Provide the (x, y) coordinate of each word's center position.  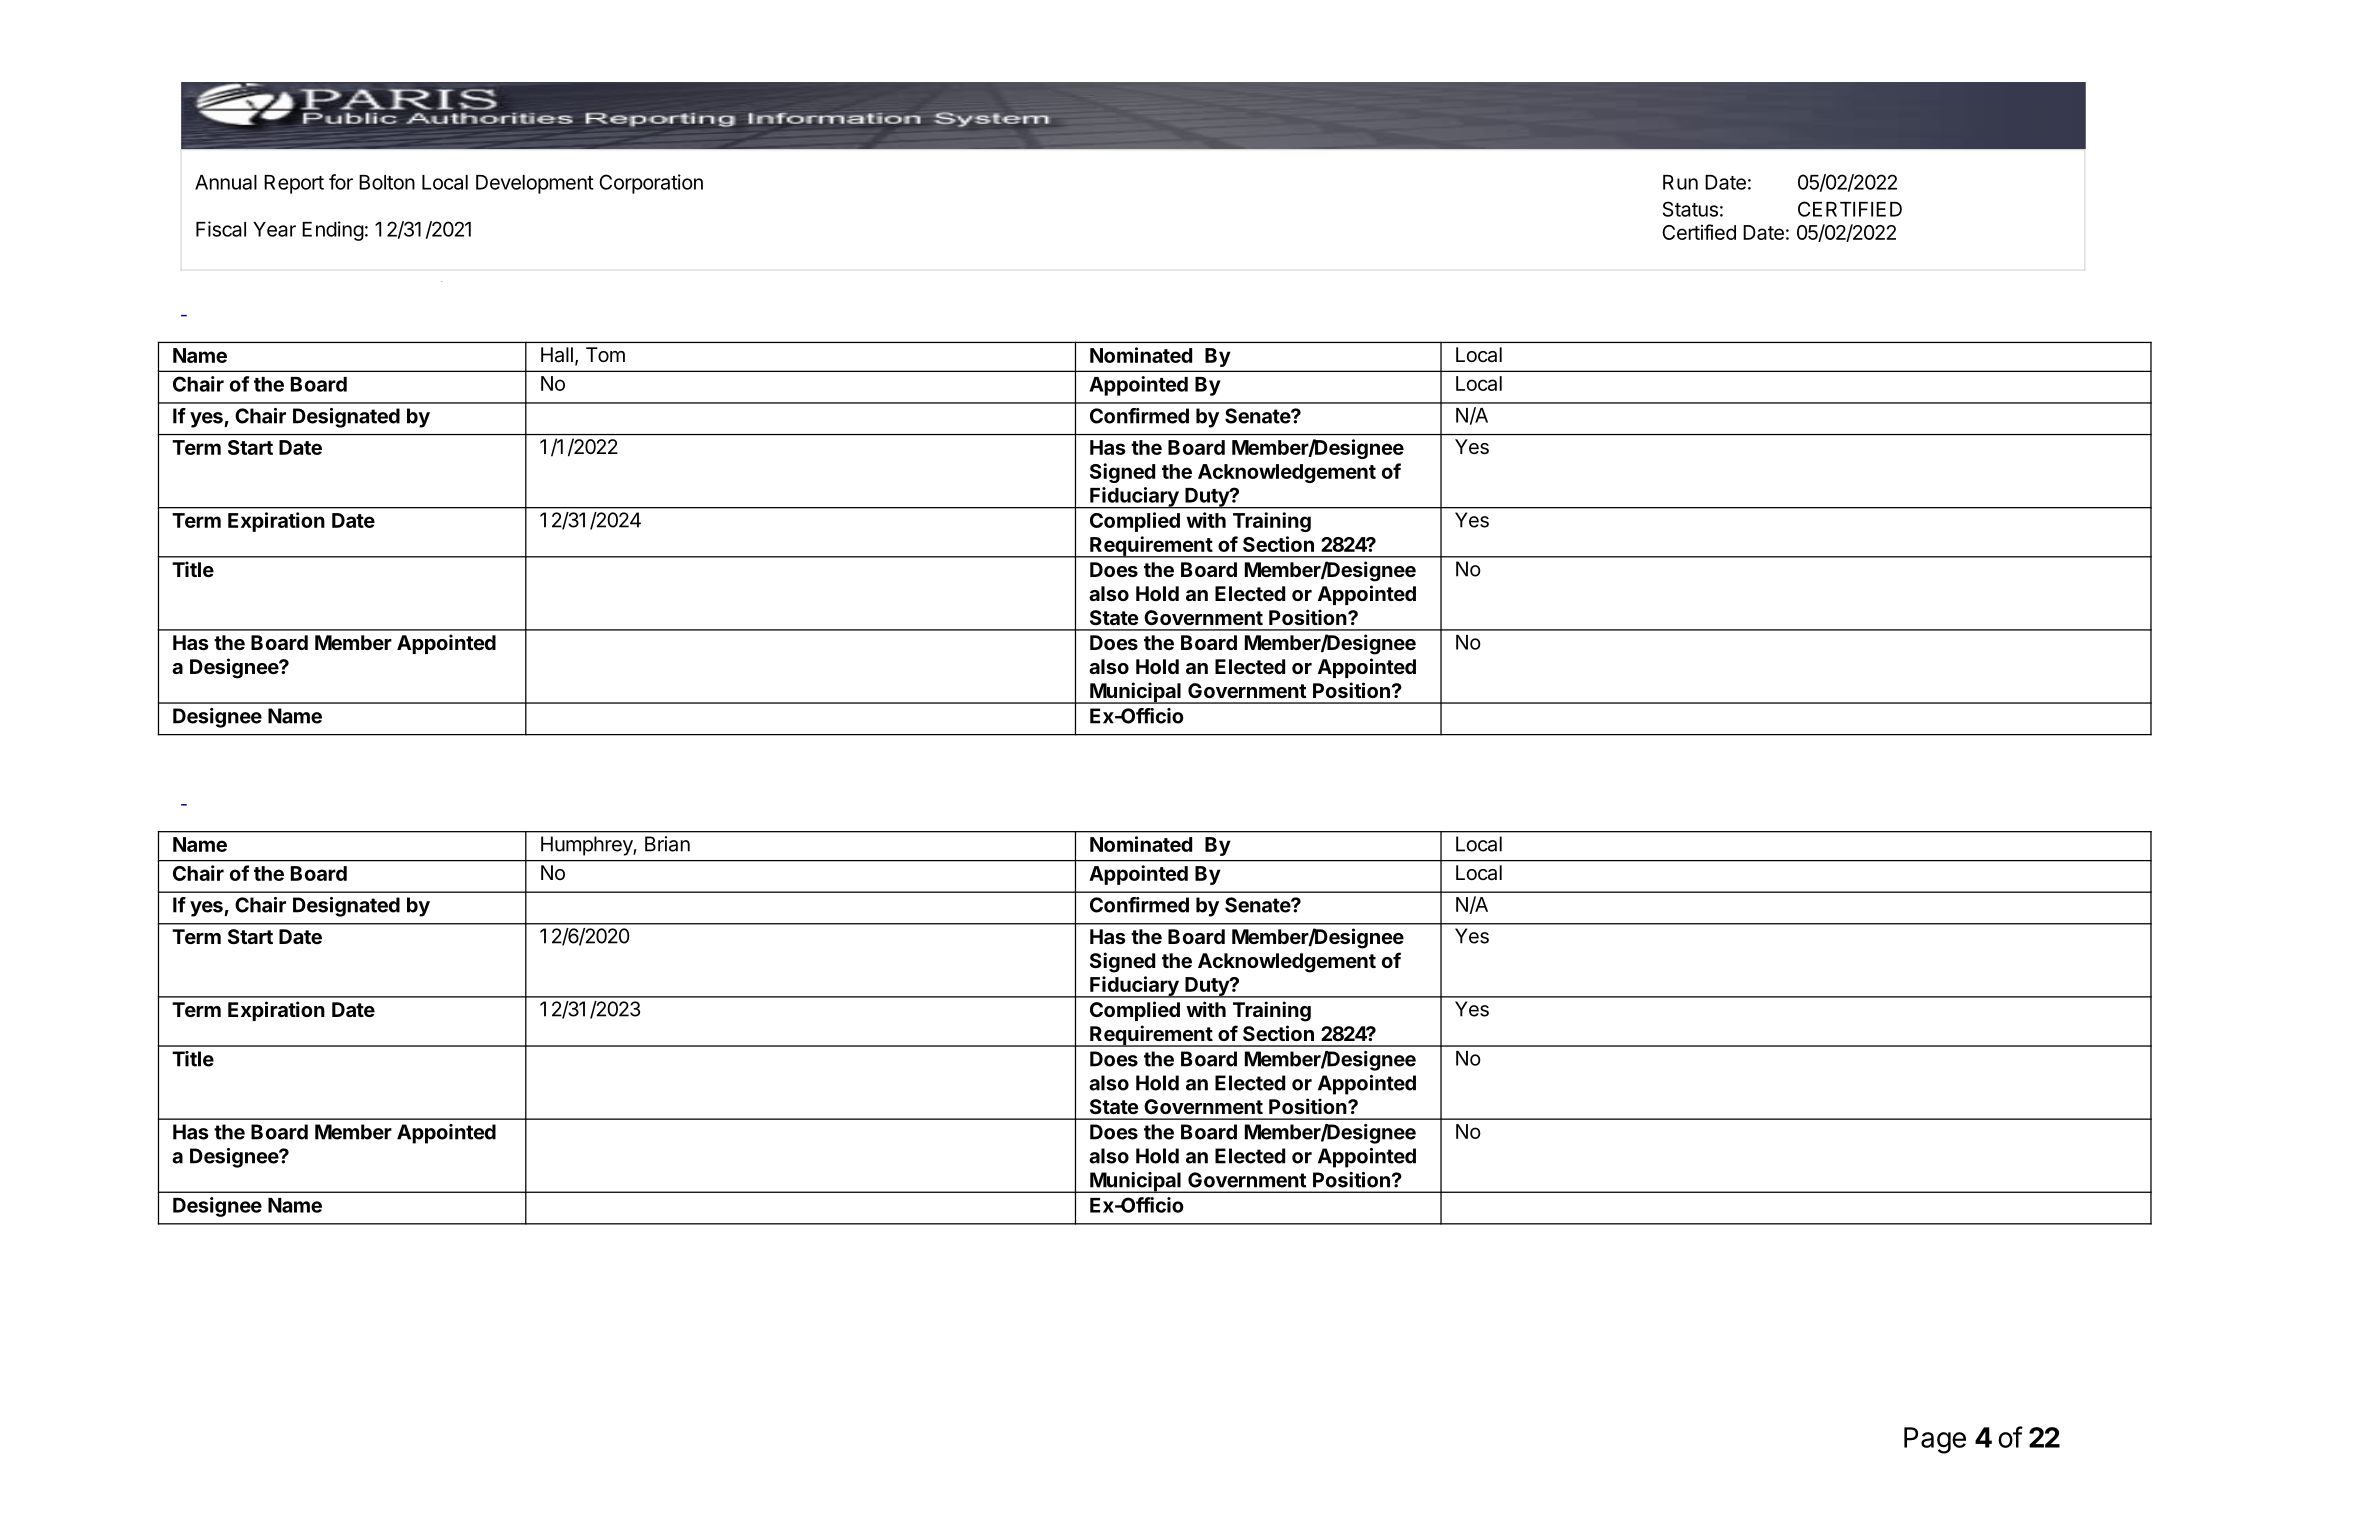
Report (294, 184)
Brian (667, 844)
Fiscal (221, 229)
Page (1935, 1440)
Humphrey (587, 846)
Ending (333, 231)
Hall (557, 355)
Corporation (651, 184)
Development (535, 184)
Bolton (387, 182)
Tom (605, 354)
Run (1680, 182)
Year (274, 229)
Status (1690, 209)
